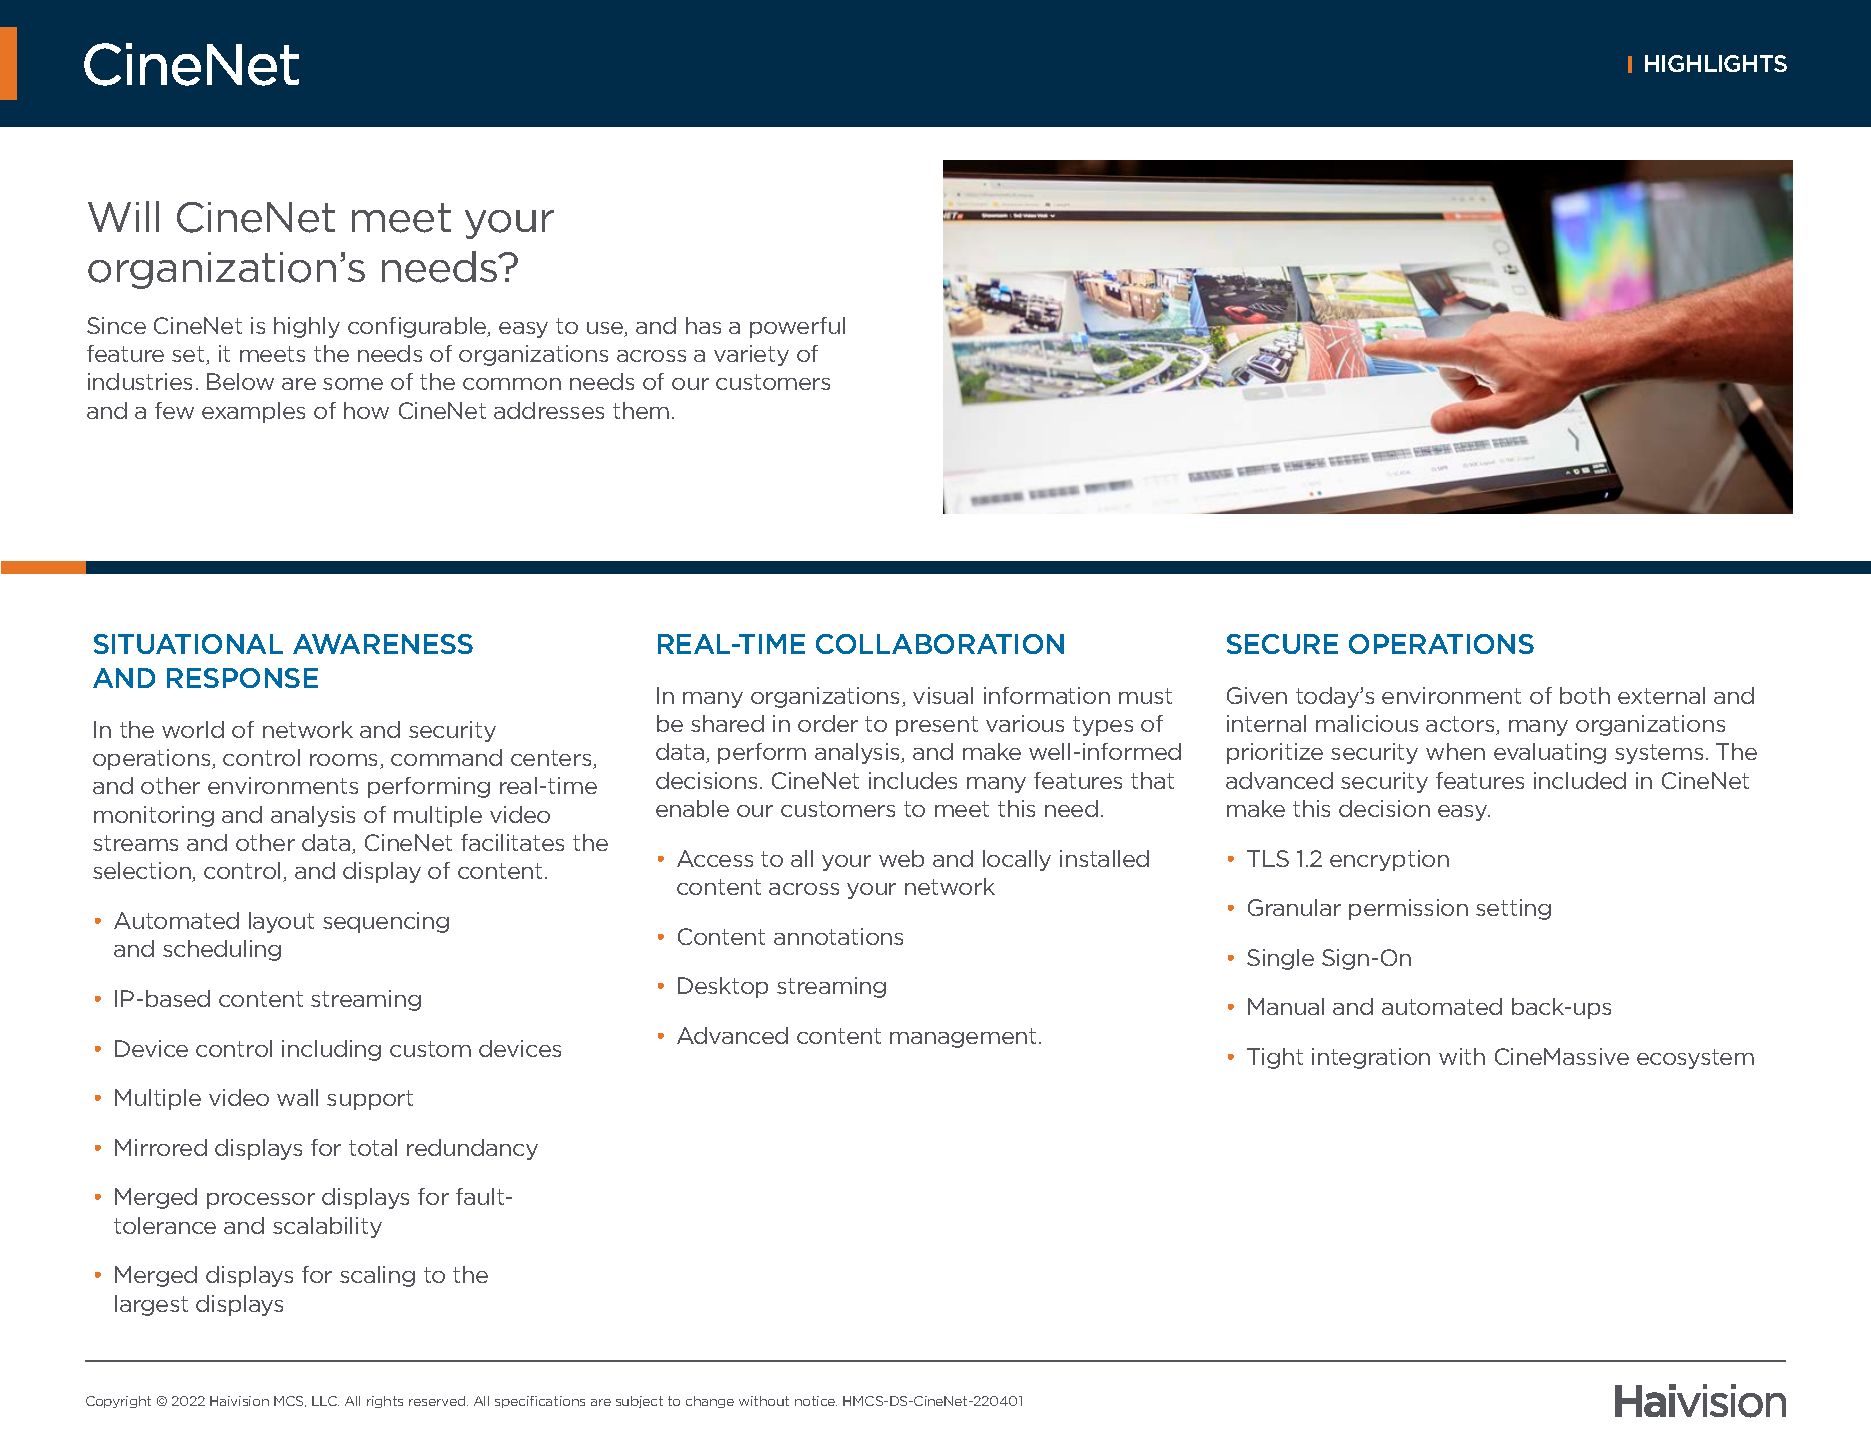  Describe the element at coordinates (1282, 644) in the page. I see `SECURE` at that location.
